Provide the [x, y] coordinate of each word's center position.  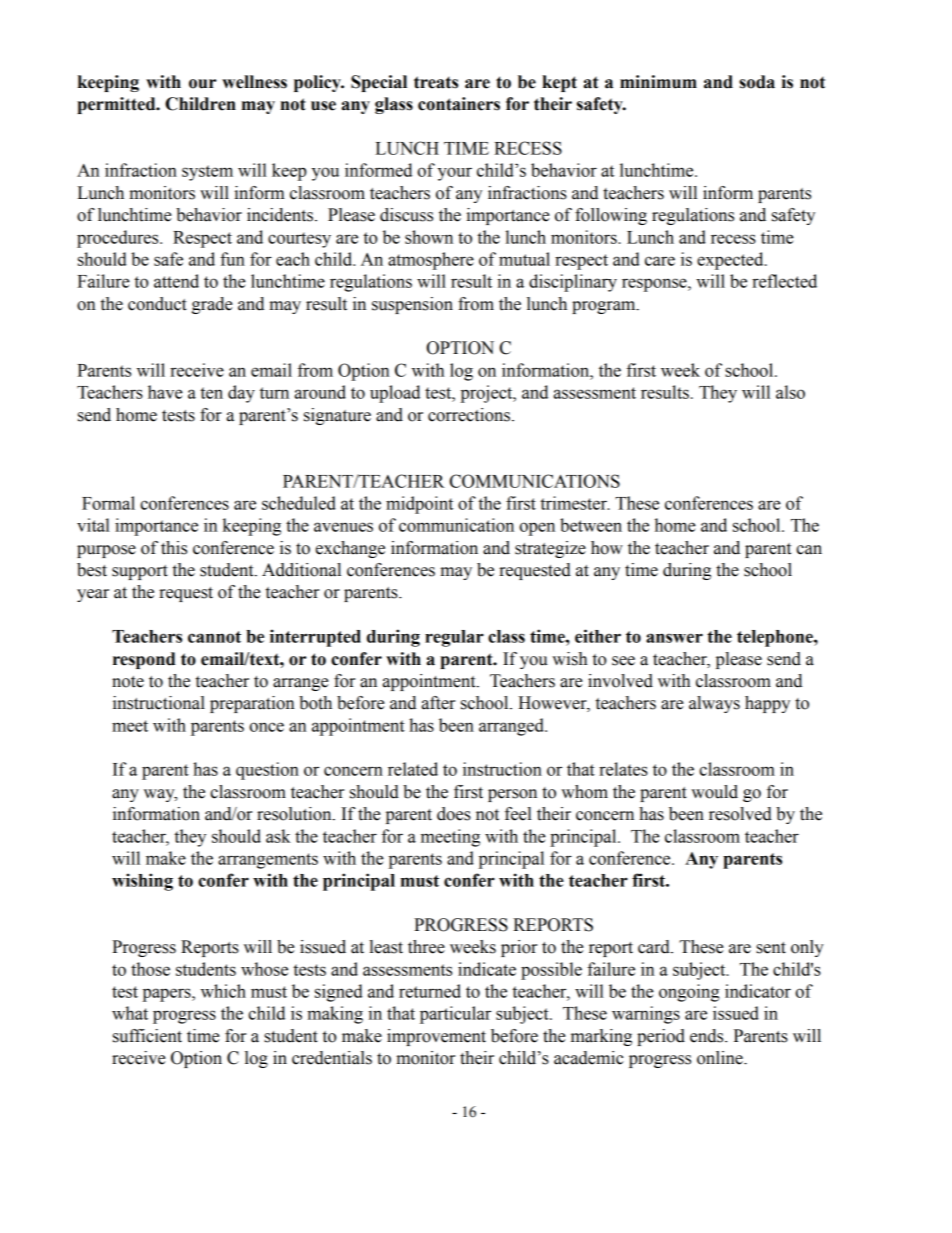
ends [708, 1036]
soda [757, 82]
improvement [436, 1037]
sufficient [147, 1036]
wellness [254, 82]
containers [459, 104]
